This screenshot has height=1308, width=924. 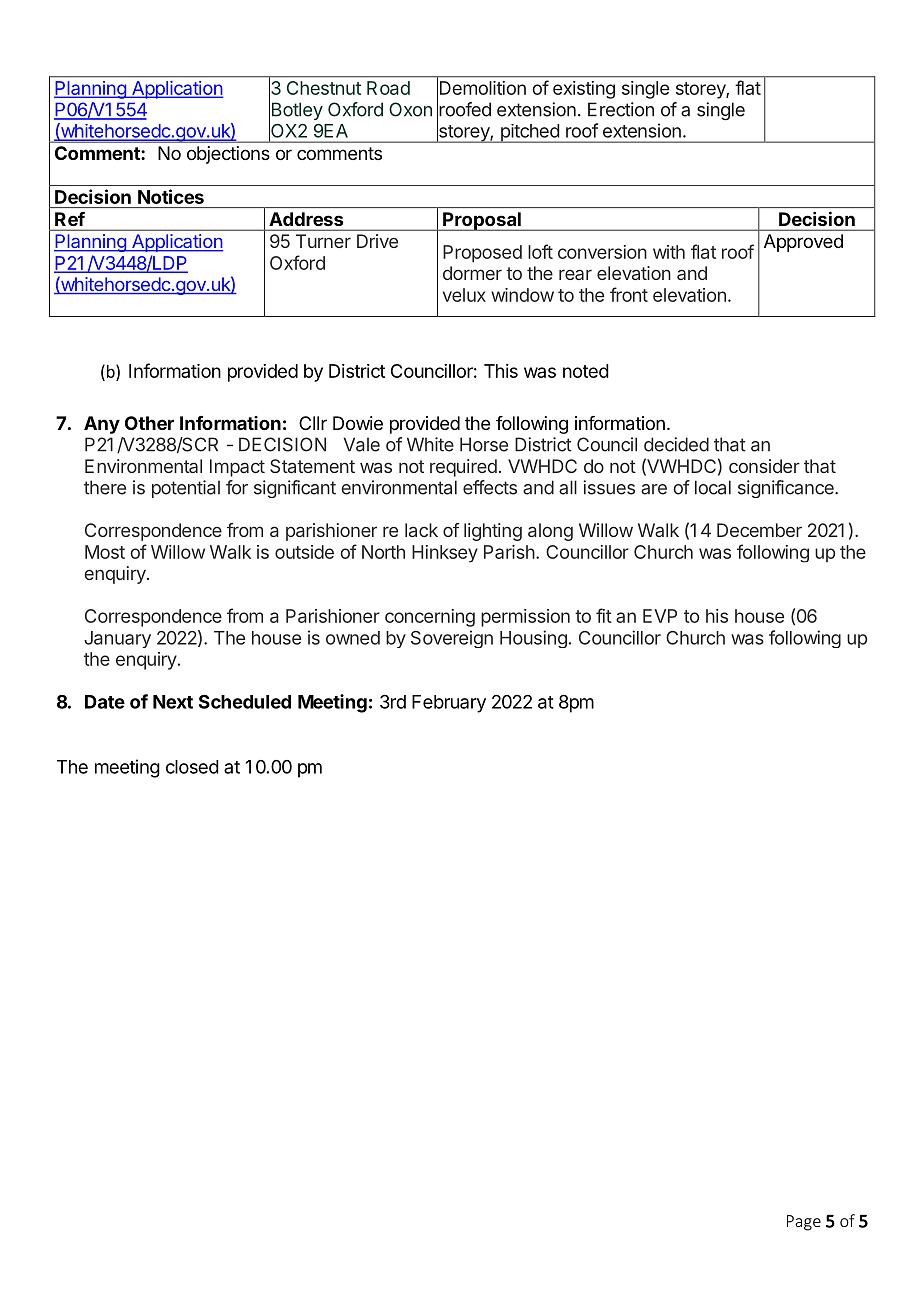 I want to click on closed, so click(x=192, y=767).
